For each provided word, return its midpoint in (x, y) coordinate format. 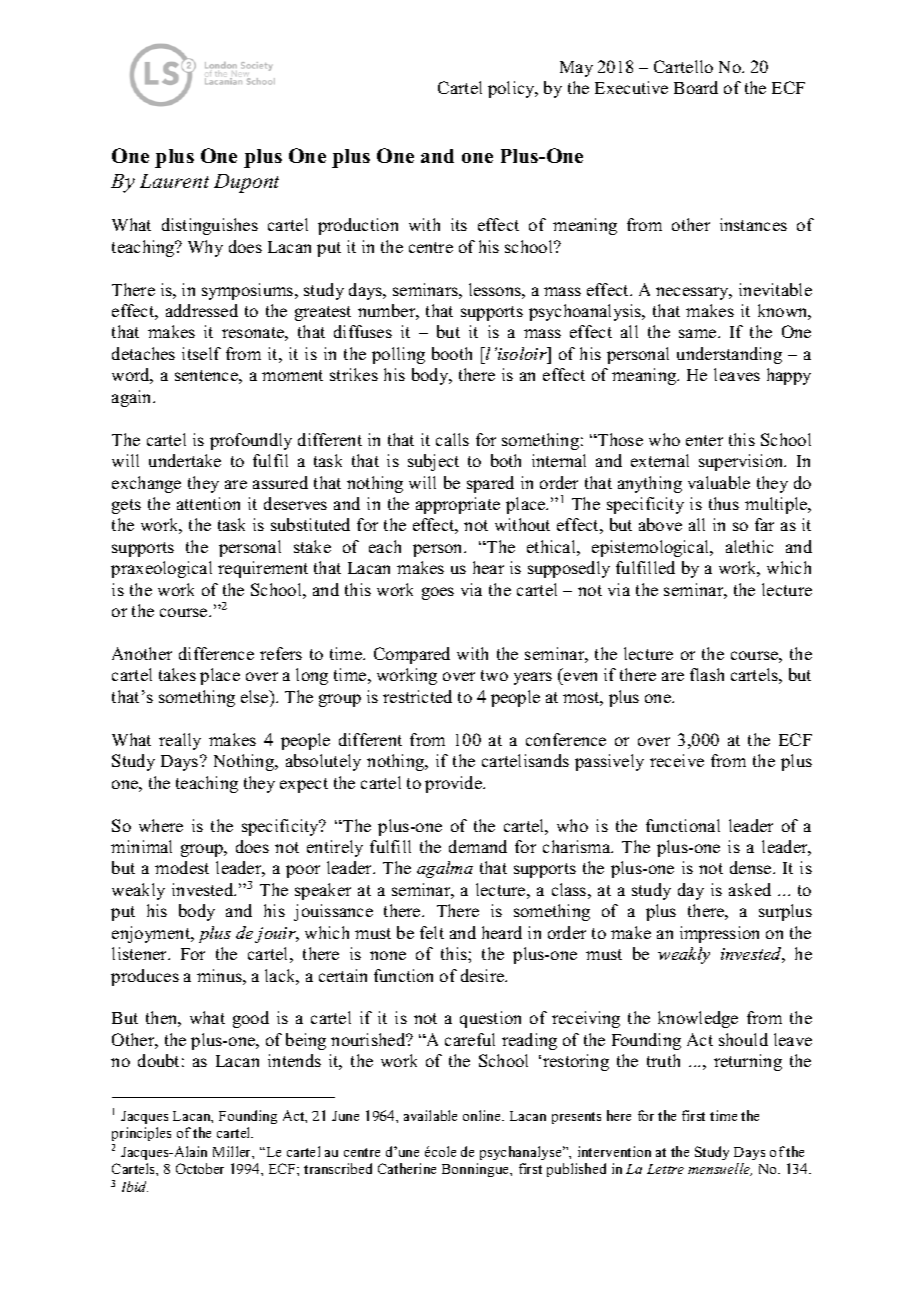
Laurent (174, 181)
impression (719, 934)
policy (512, 89)
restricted (417, 696)
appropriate (458, 505)
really (180, 741)
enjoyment (152, 934)
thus (724, 503)
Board (696, 87)
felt (432, 932)
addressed (202, 310)
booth (452, 353)
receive (677, 760)
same (699, 333)
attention (208, 503)
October (200, 1168)
